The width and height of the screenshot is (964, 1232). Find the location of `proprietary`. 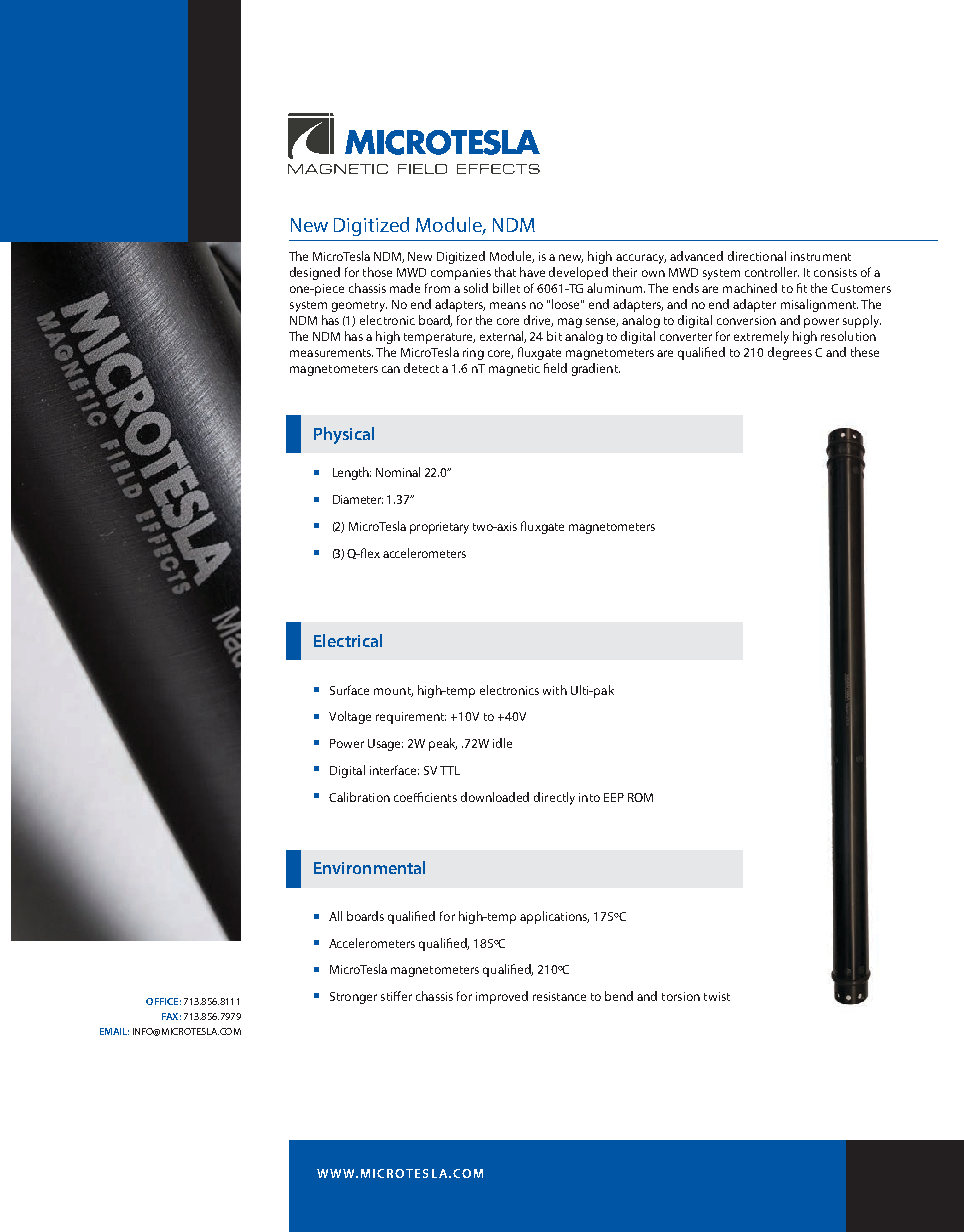

proprietary is located at coordinates (439, 528).
